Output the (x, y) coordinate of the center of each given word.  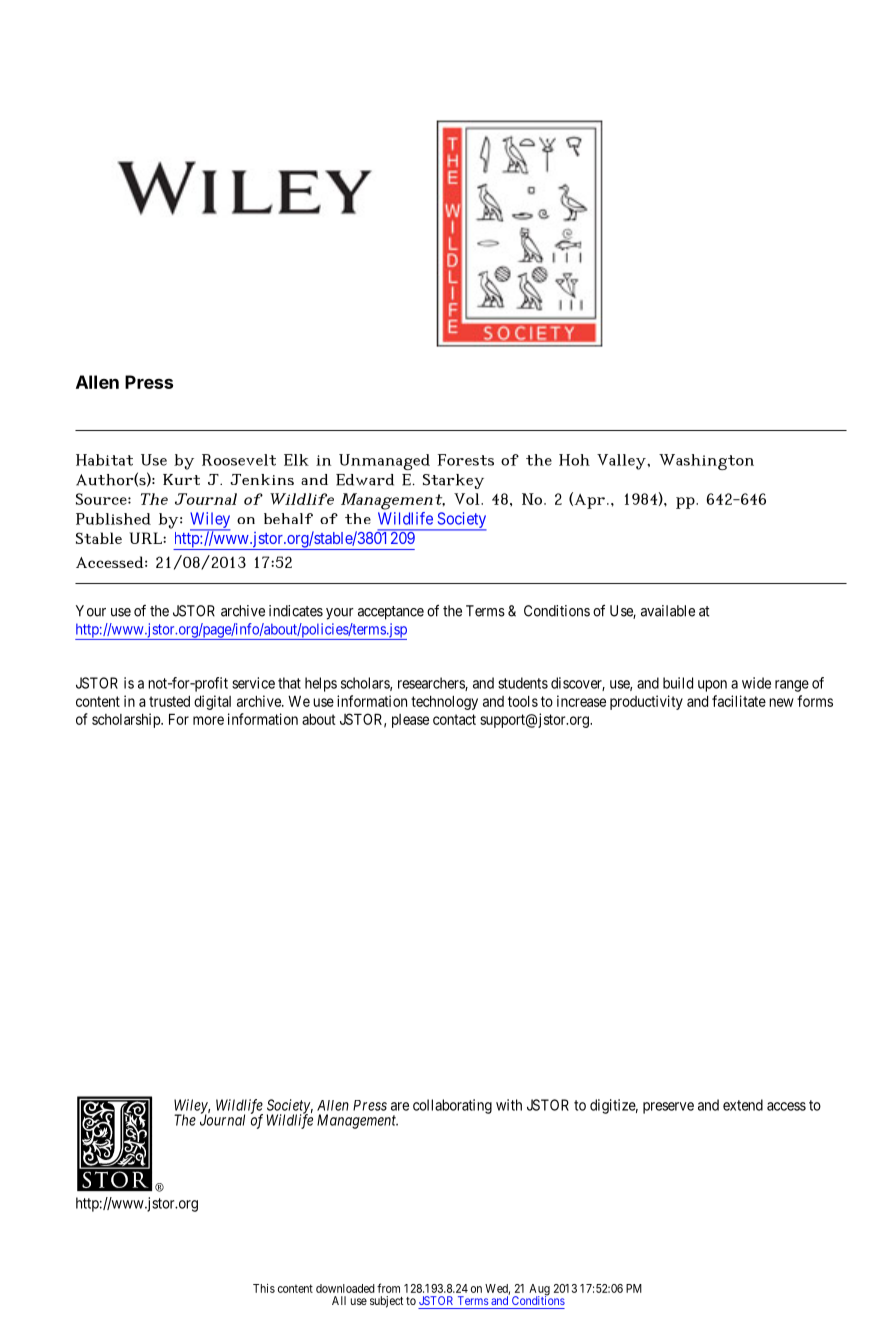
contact (454, 719)
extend (743, 1105)
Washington (706, 462)
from (388, 1288)
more (208, 720)
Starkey (453, 481)
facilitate (739, 701)
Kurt (181, 479)
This (264, 1288)
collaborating (452, 1106)
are (400, 1106)
